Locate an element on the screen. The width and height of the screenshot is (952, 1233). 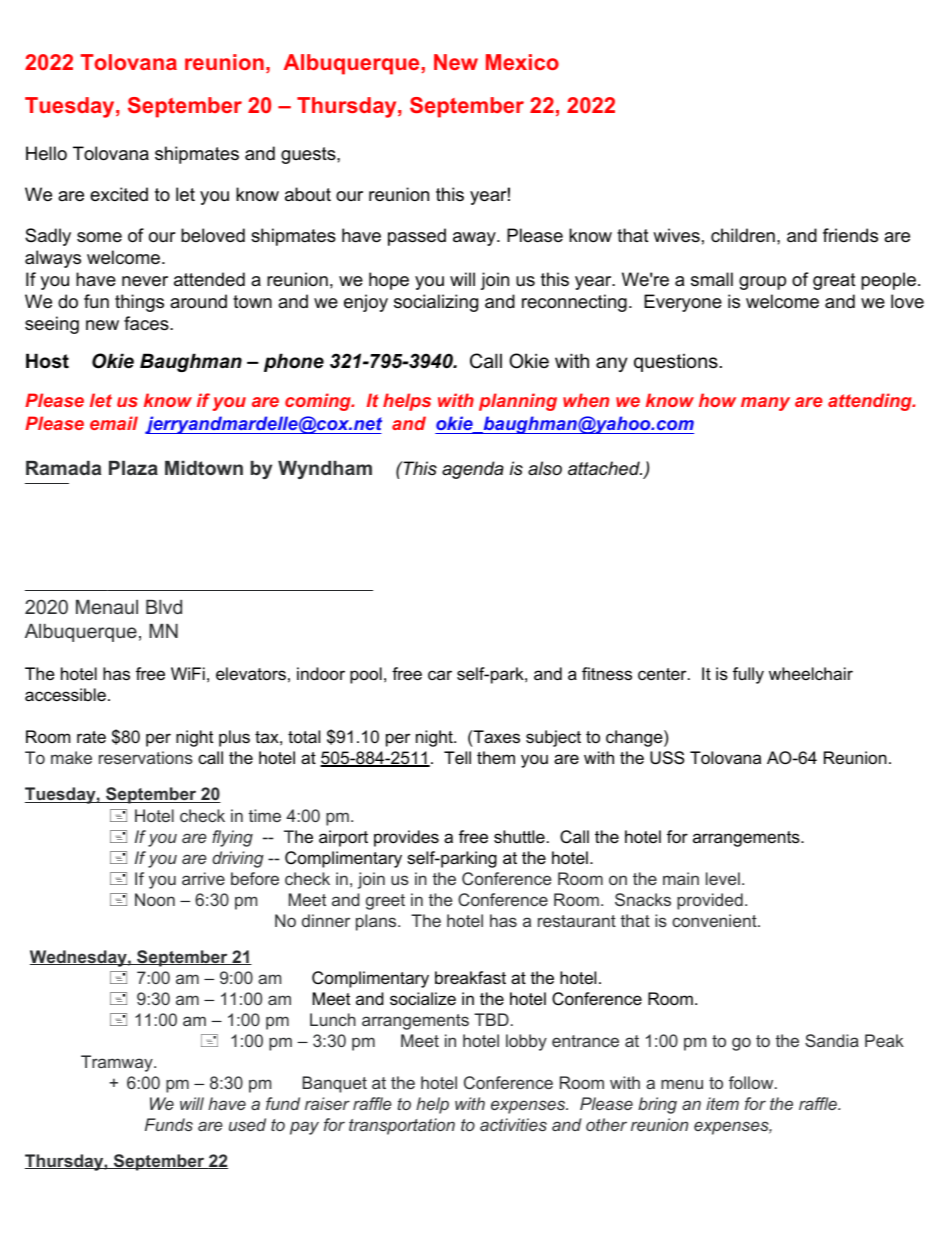
Mexico is located at coordinates (522, 62).
